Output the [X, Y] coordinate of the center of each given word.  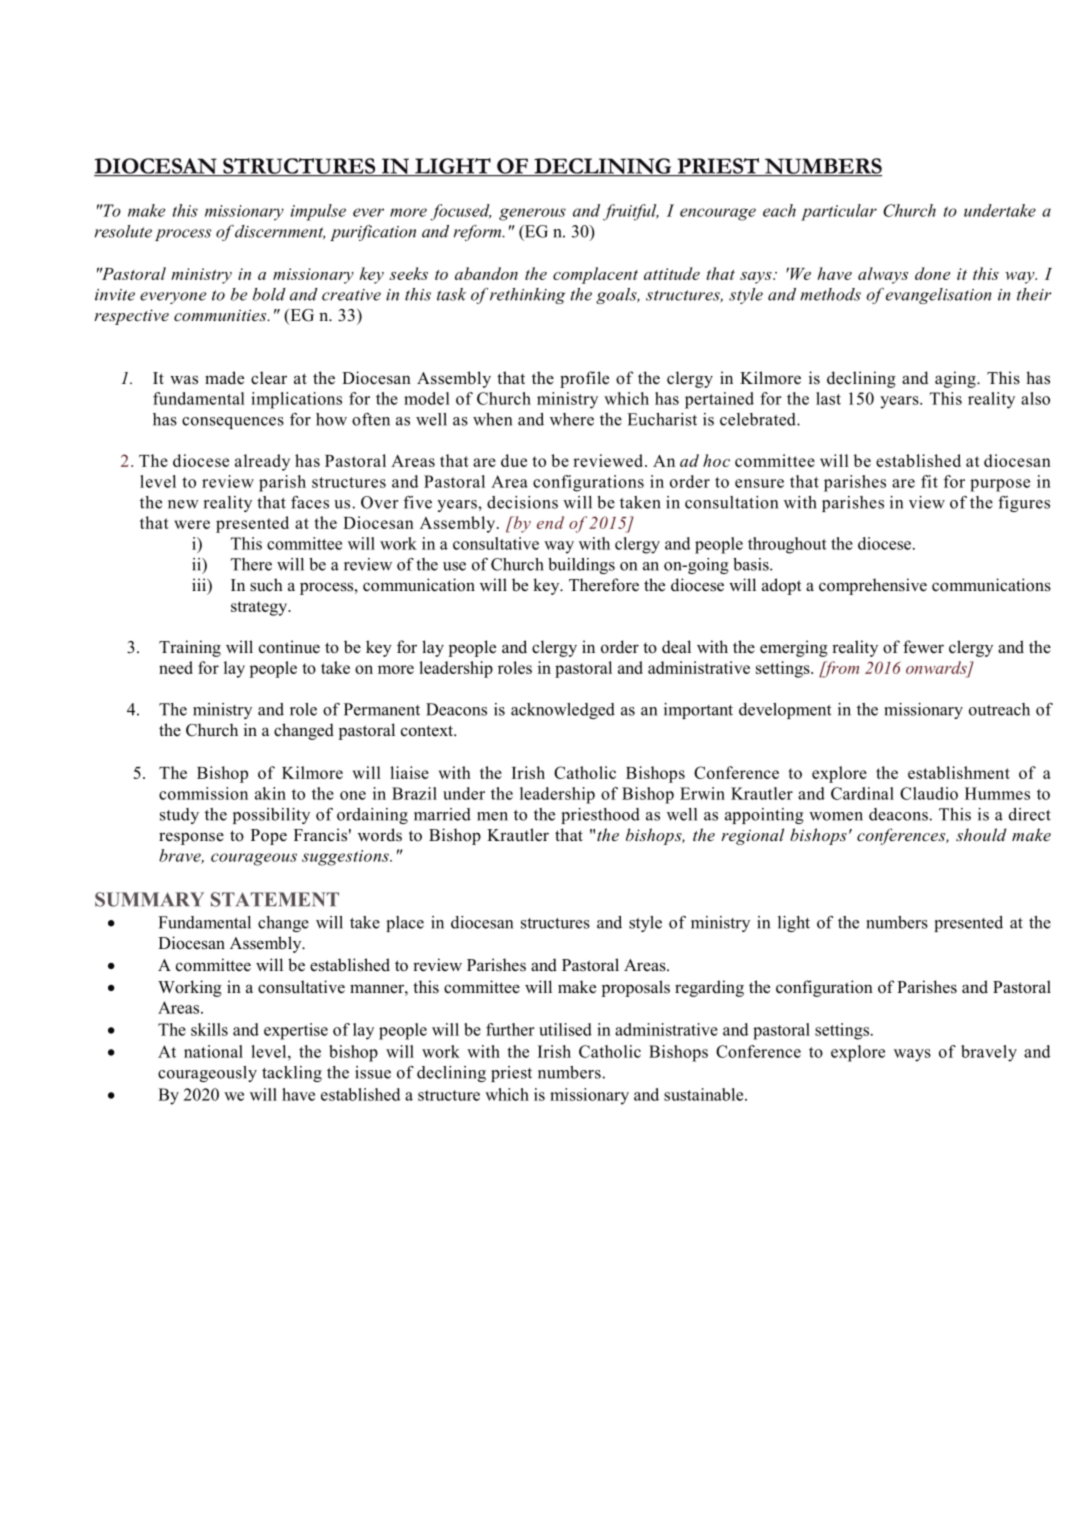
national [213, 1051]
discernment [280, 232]
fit [929, 481]
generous [532, 214]
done [932, 273]
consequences [233, 423]
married [442, 814]
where [572, 419]
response [191, 838]
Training [190, 648]
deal [676, 647]
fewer [923, 647]
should [981, 834]
